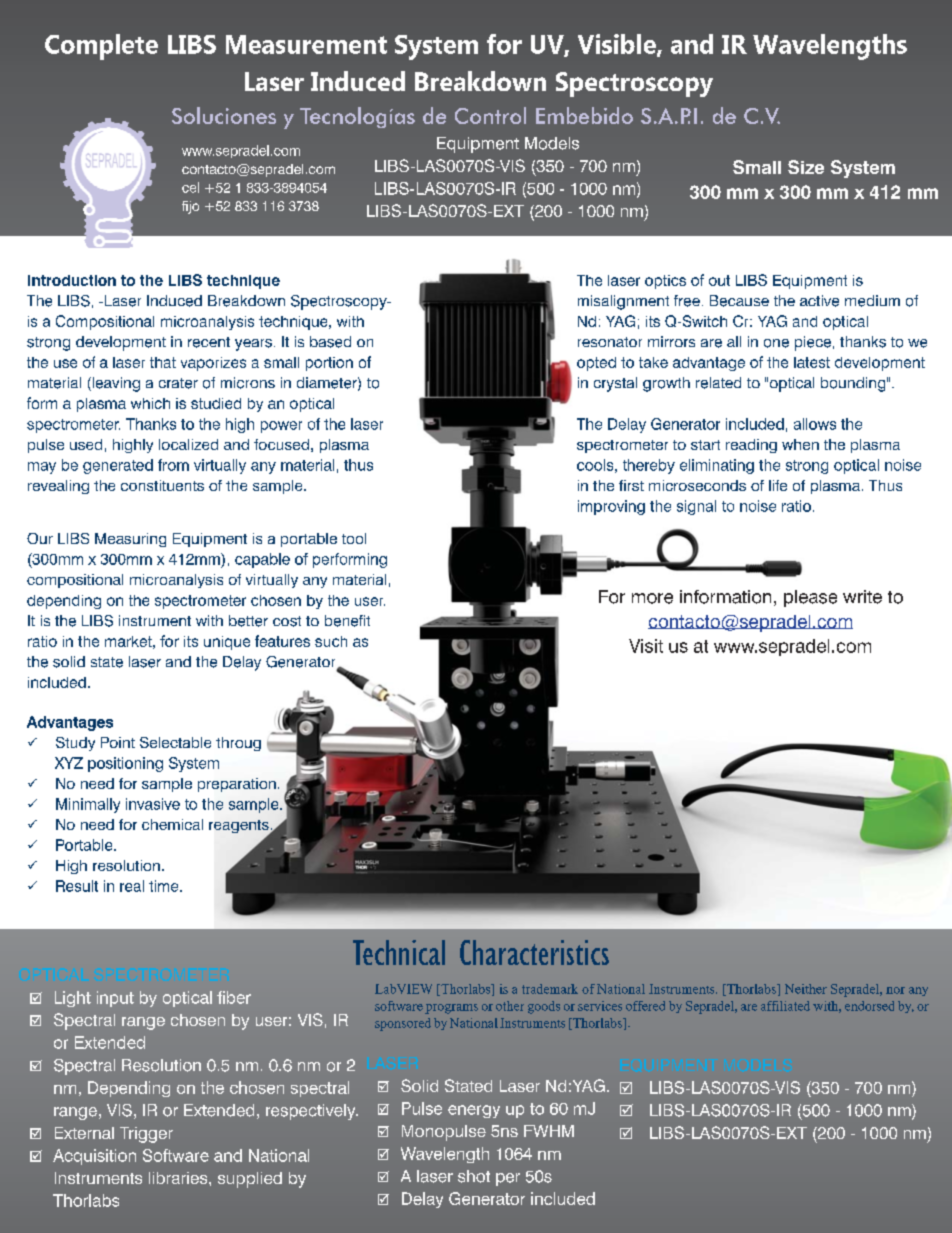 The image size is (952, 1233). I want to click on please, so click(810, 598).
